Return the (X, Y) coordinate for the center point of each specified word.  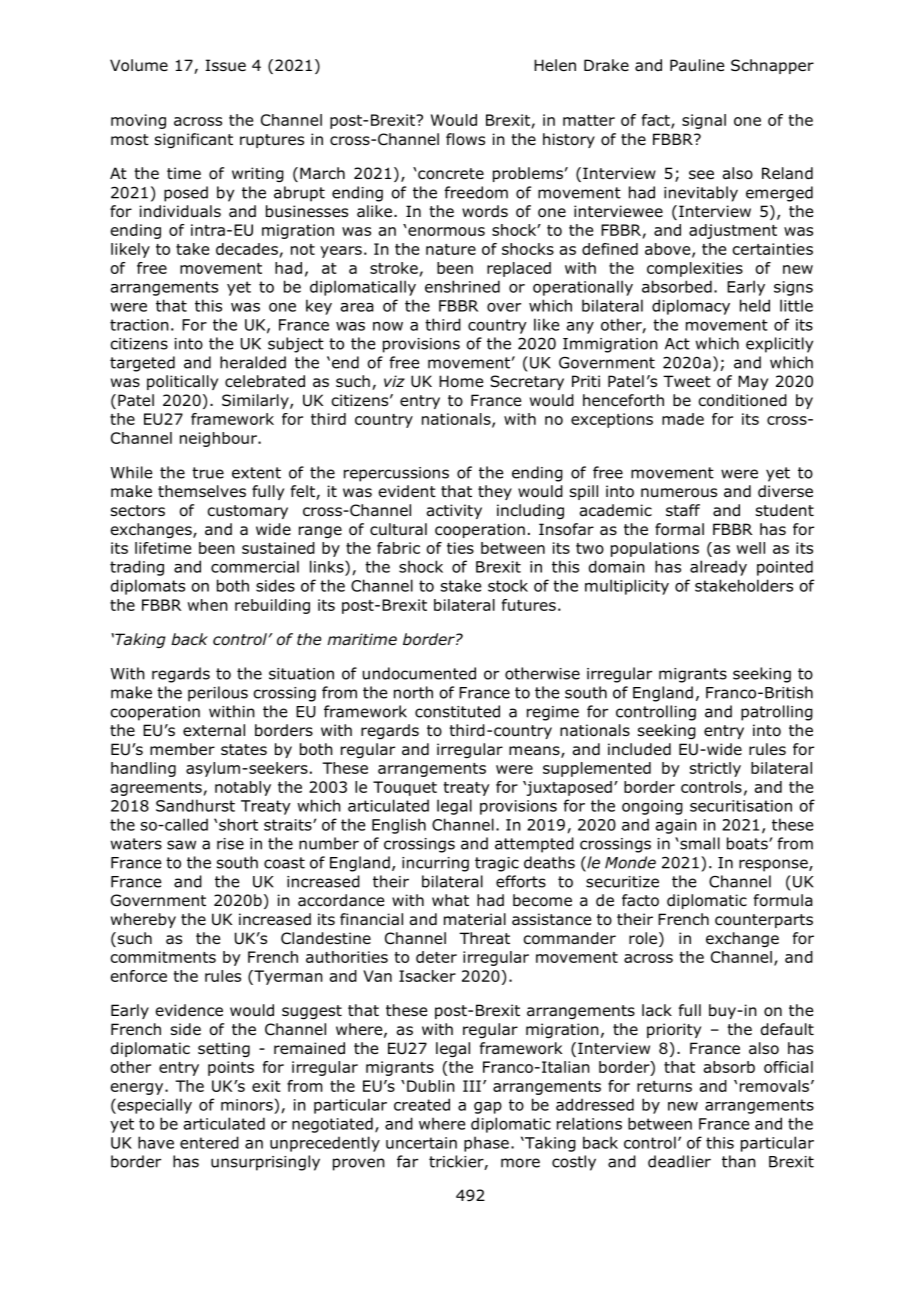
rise (230, 844)
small (699, 843)
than (739, 1161)
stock (508, 585)
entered (209, 1142)
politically (182, 382)
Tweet (687, 381)
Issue (225, 65)
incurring (435, 864)
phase (486, 1144)
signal (704, 121)
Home (461, 381)
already (718, 568)
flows (465, 139)
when (208, 605)
